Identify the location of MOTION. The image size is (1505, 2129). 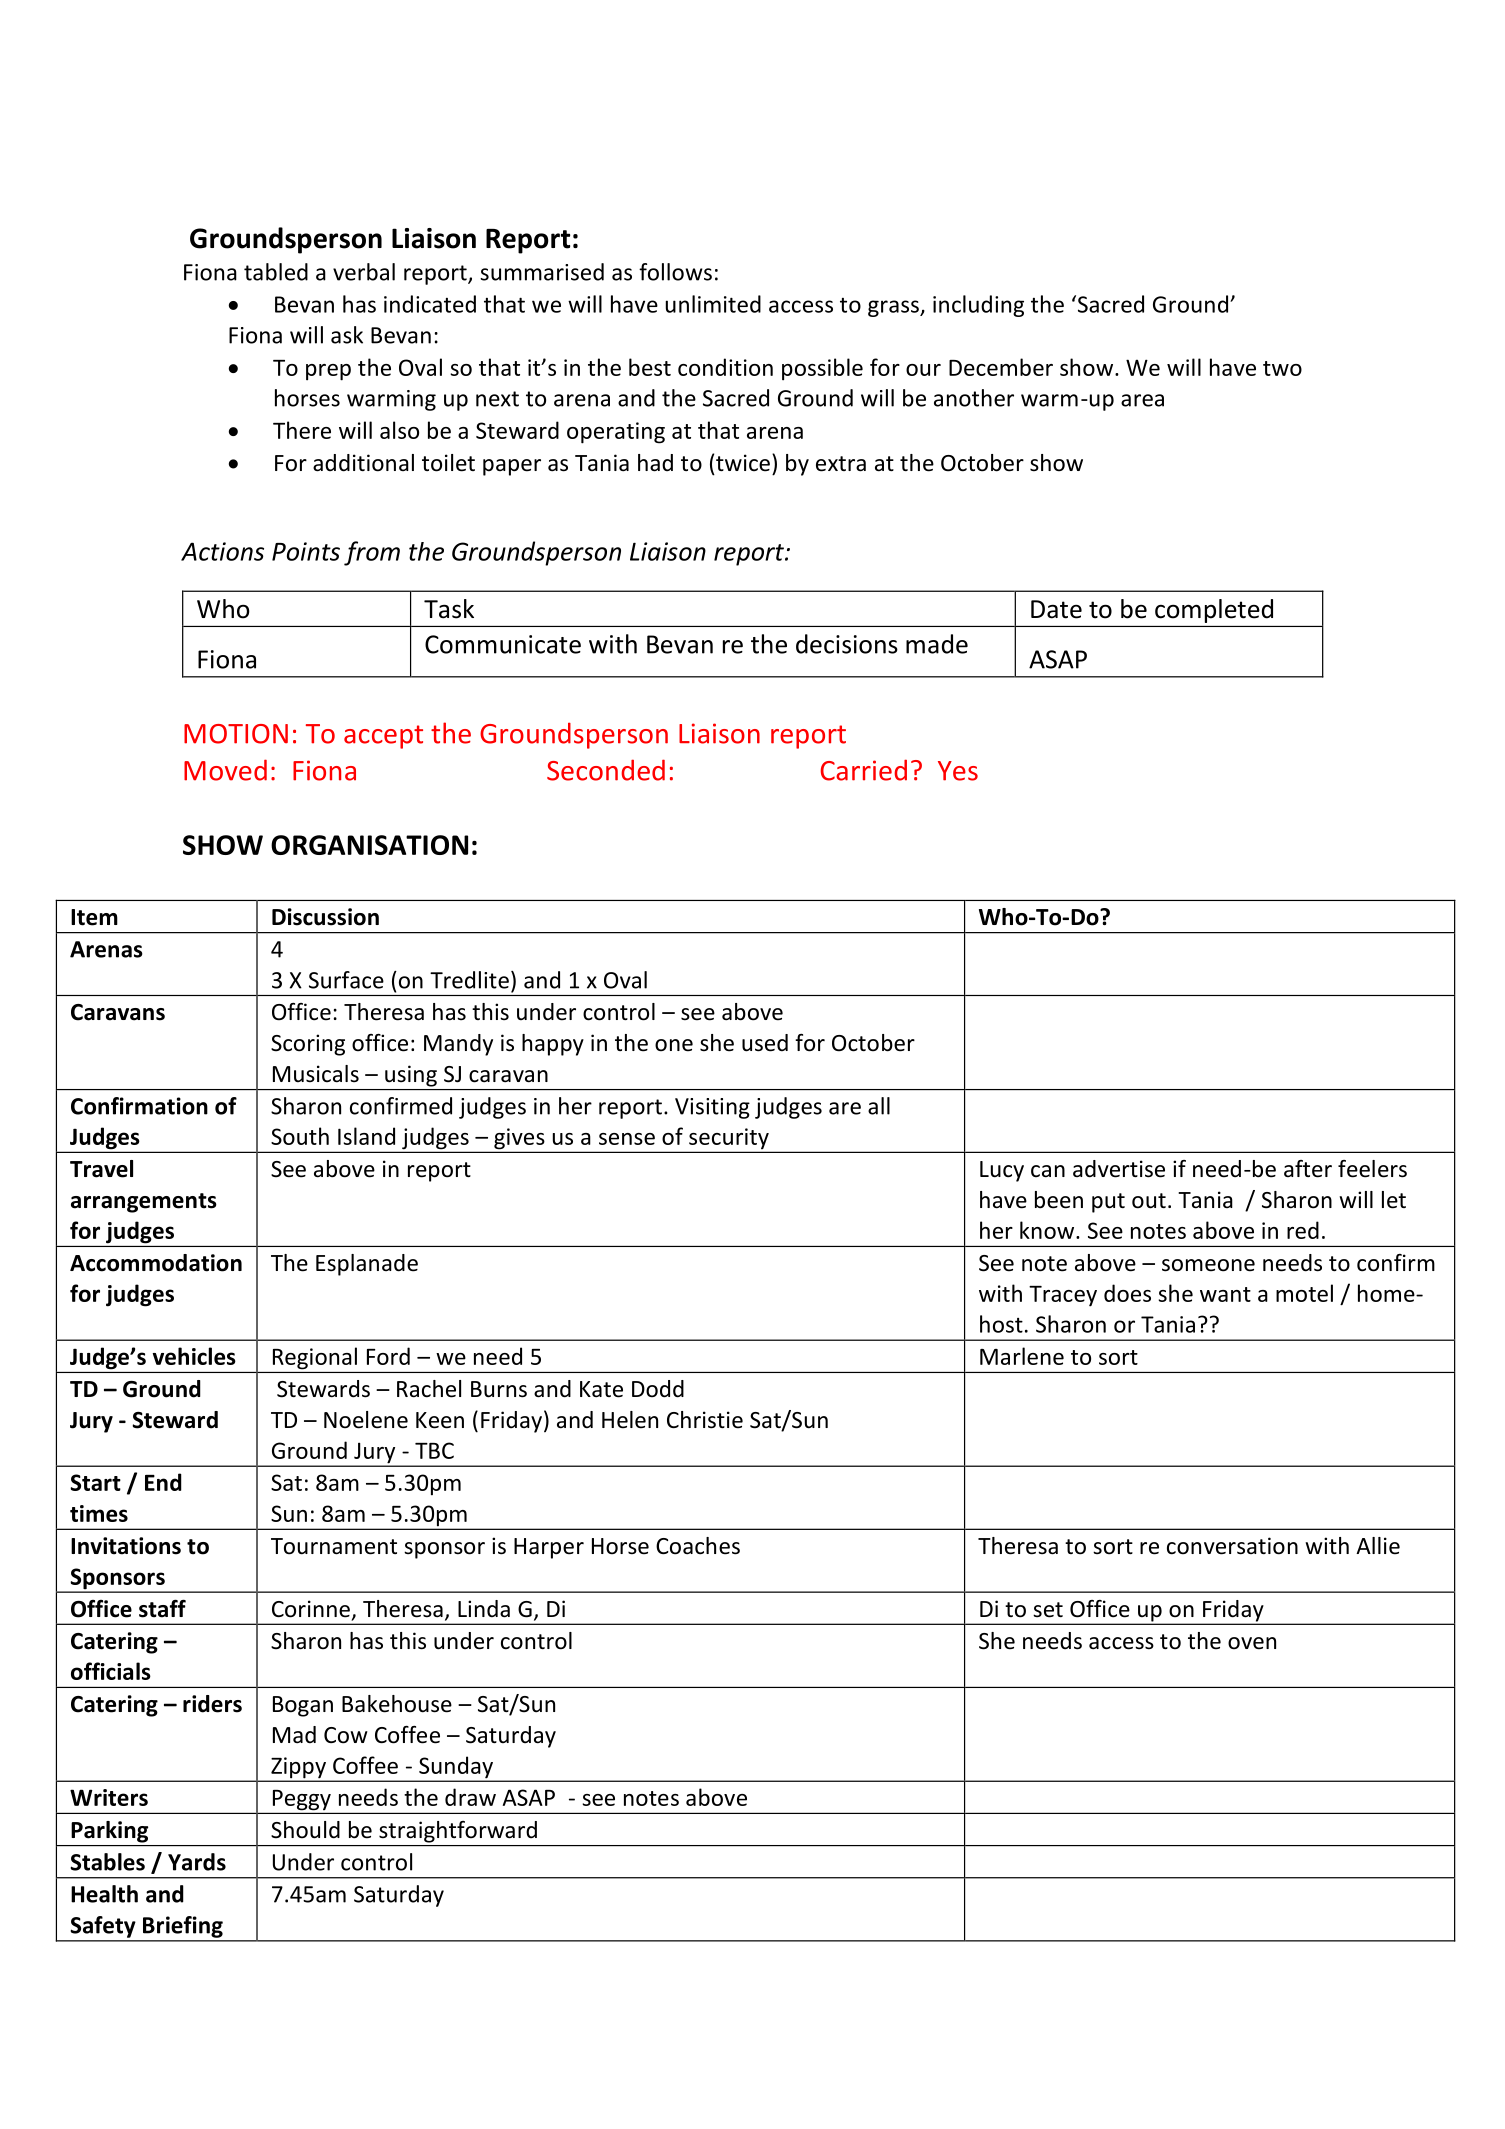
(236, 734).
